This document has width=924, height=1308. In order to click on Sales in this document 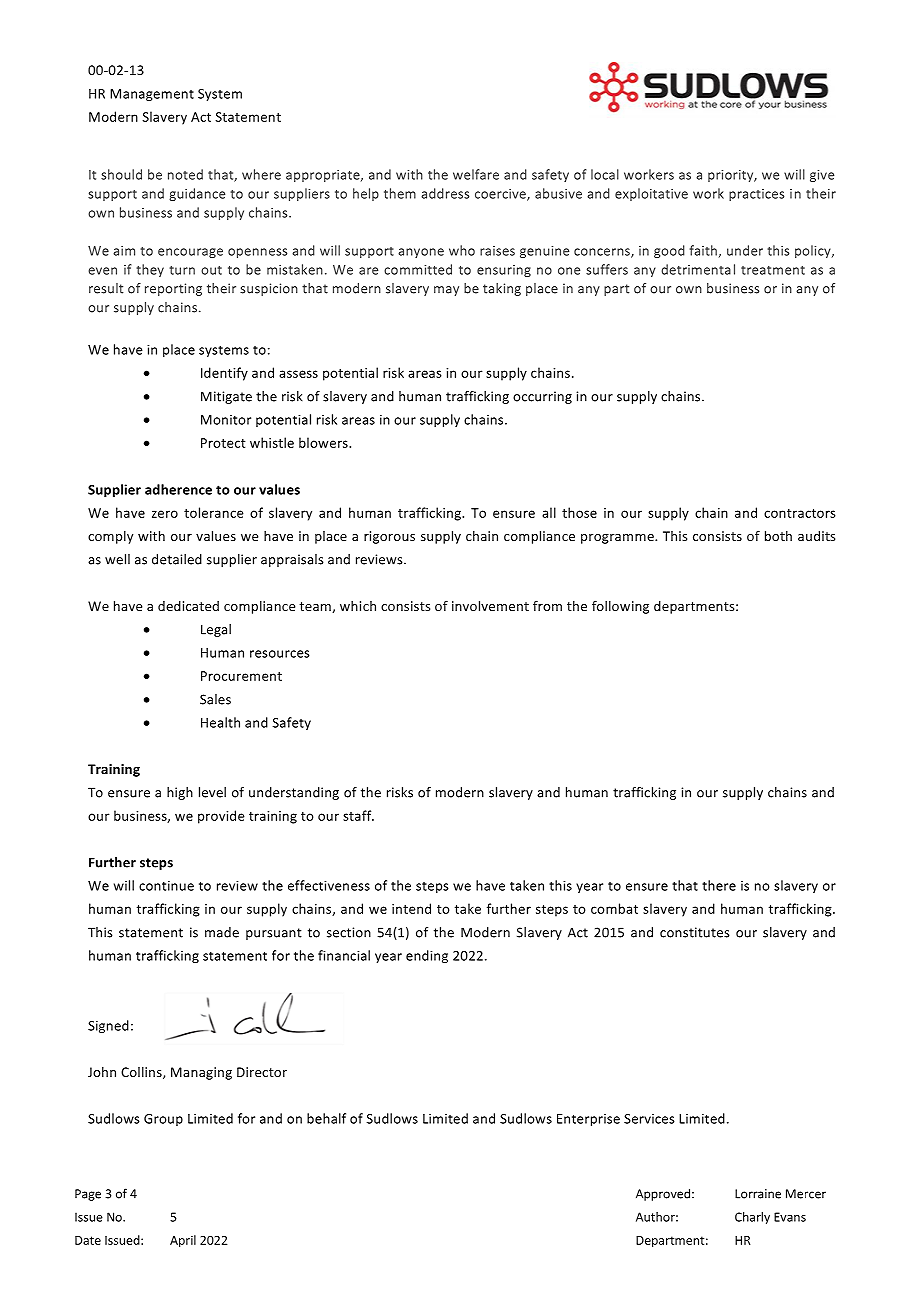, I will do `click(215, 699)`.
